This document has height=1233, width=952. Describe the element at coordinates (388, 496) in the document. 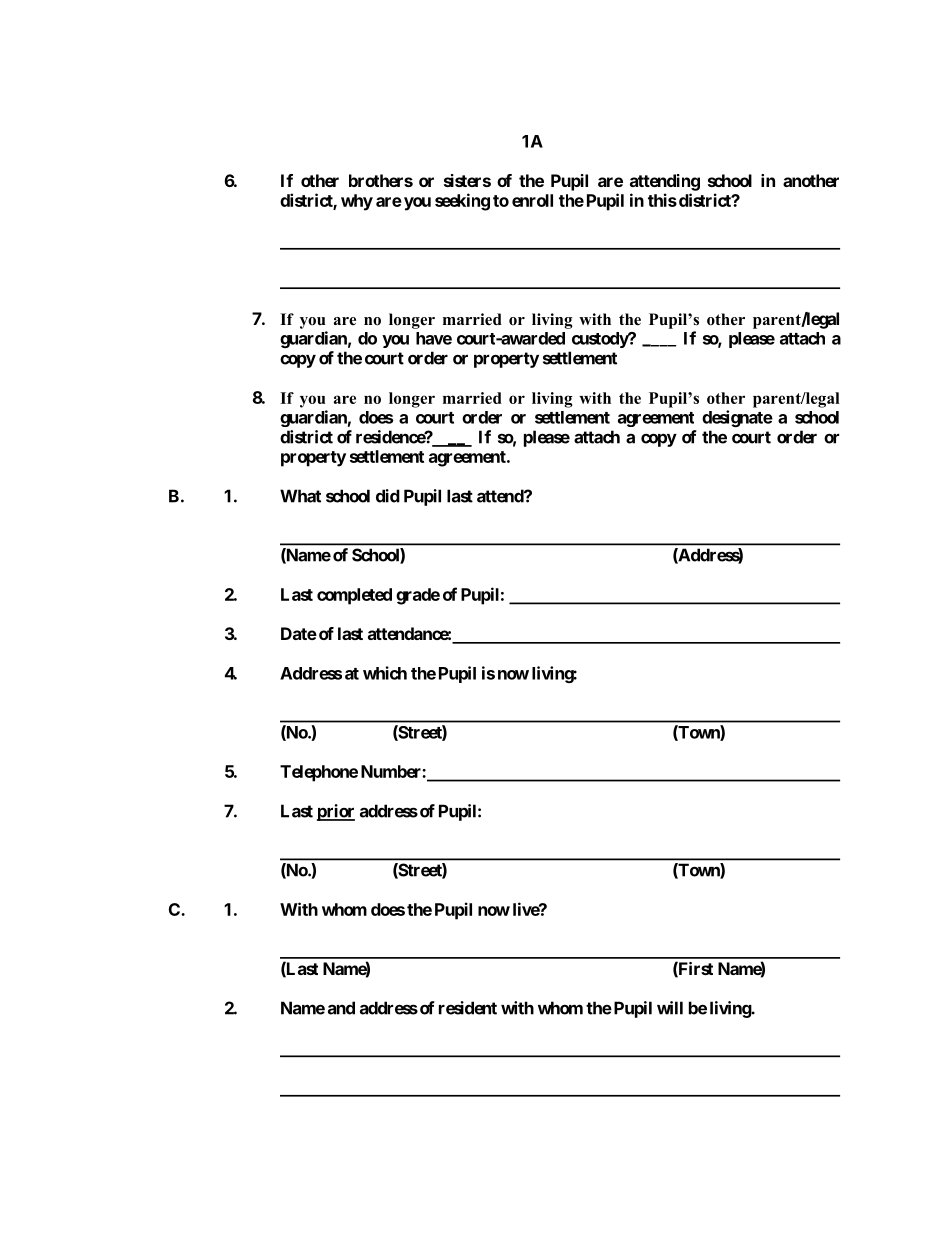

I see `did` at that location.
